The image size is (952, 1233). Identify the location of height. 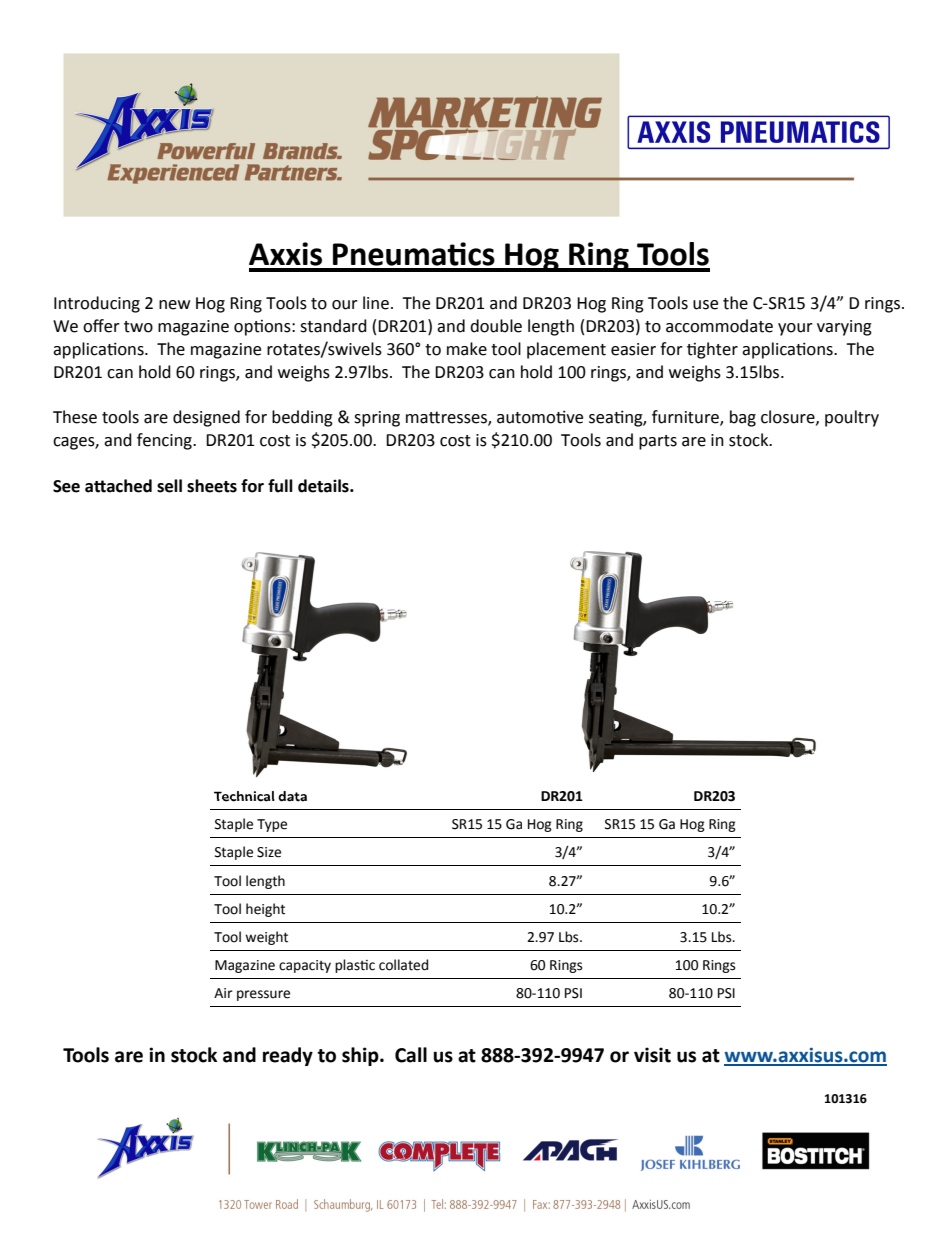
(265, 910).
